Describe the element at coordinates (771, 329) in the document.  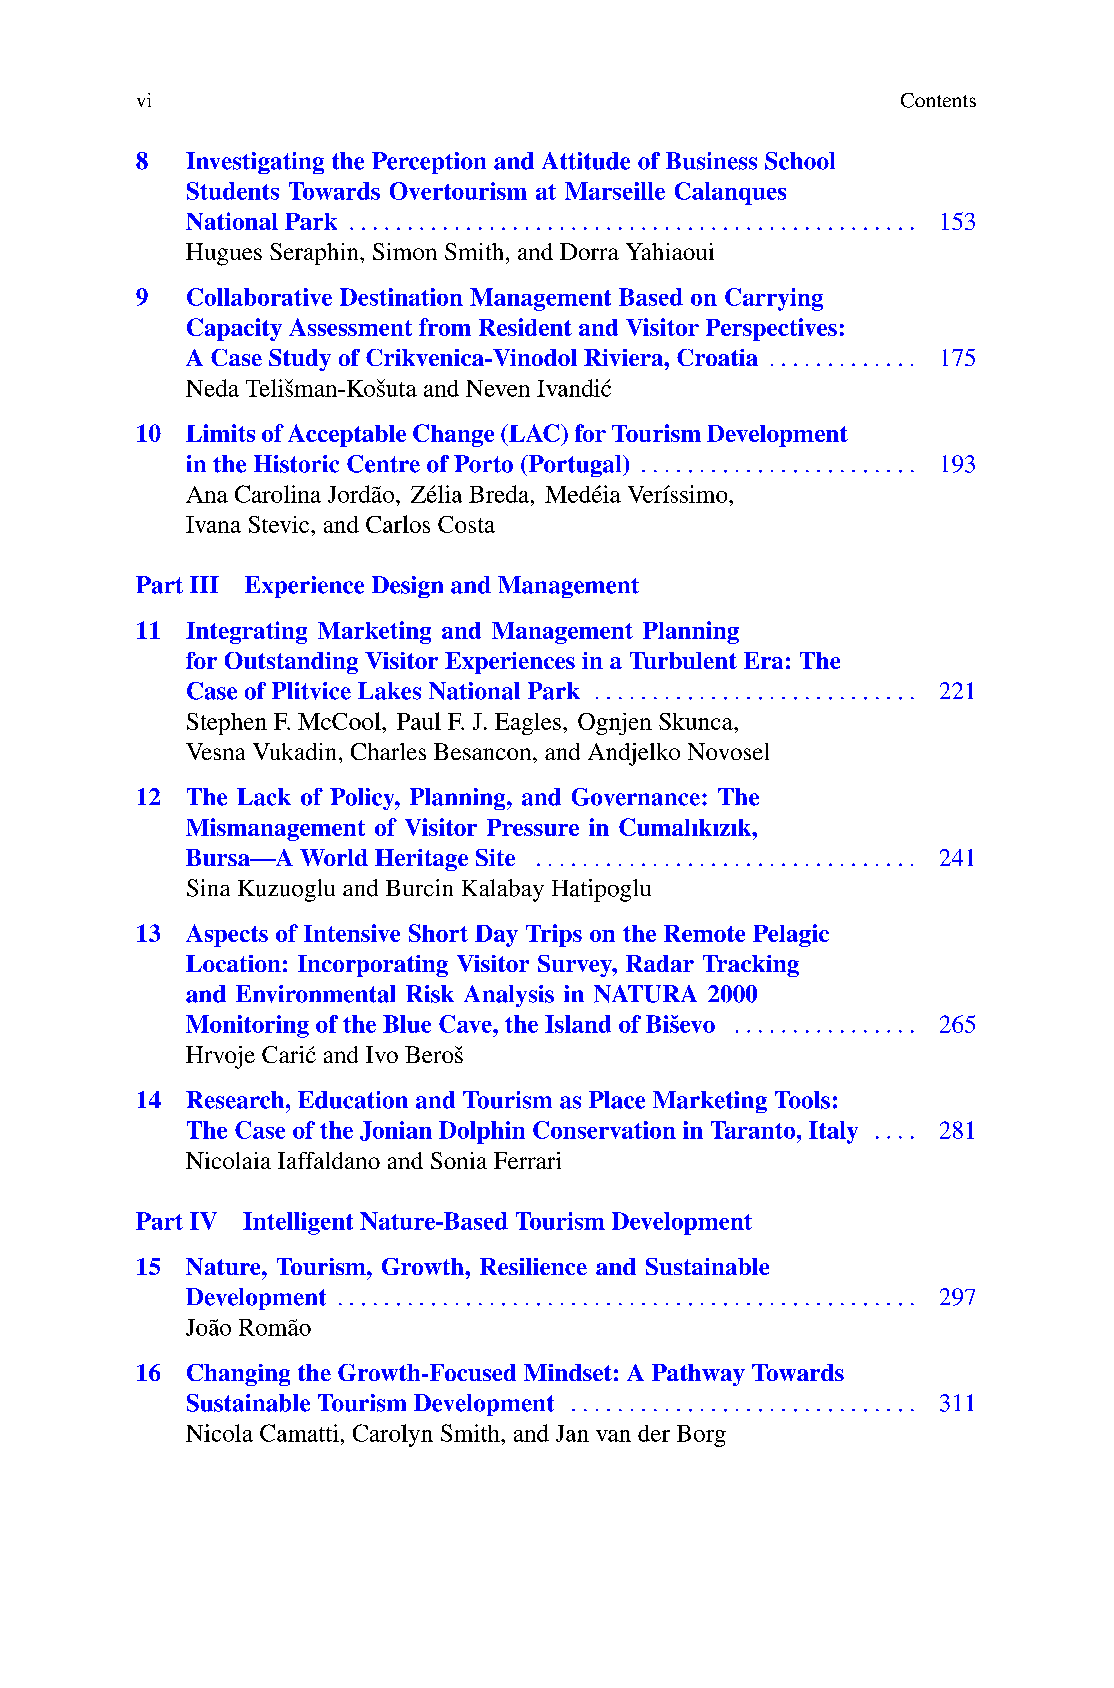
I see `Perspectives` at that location.
